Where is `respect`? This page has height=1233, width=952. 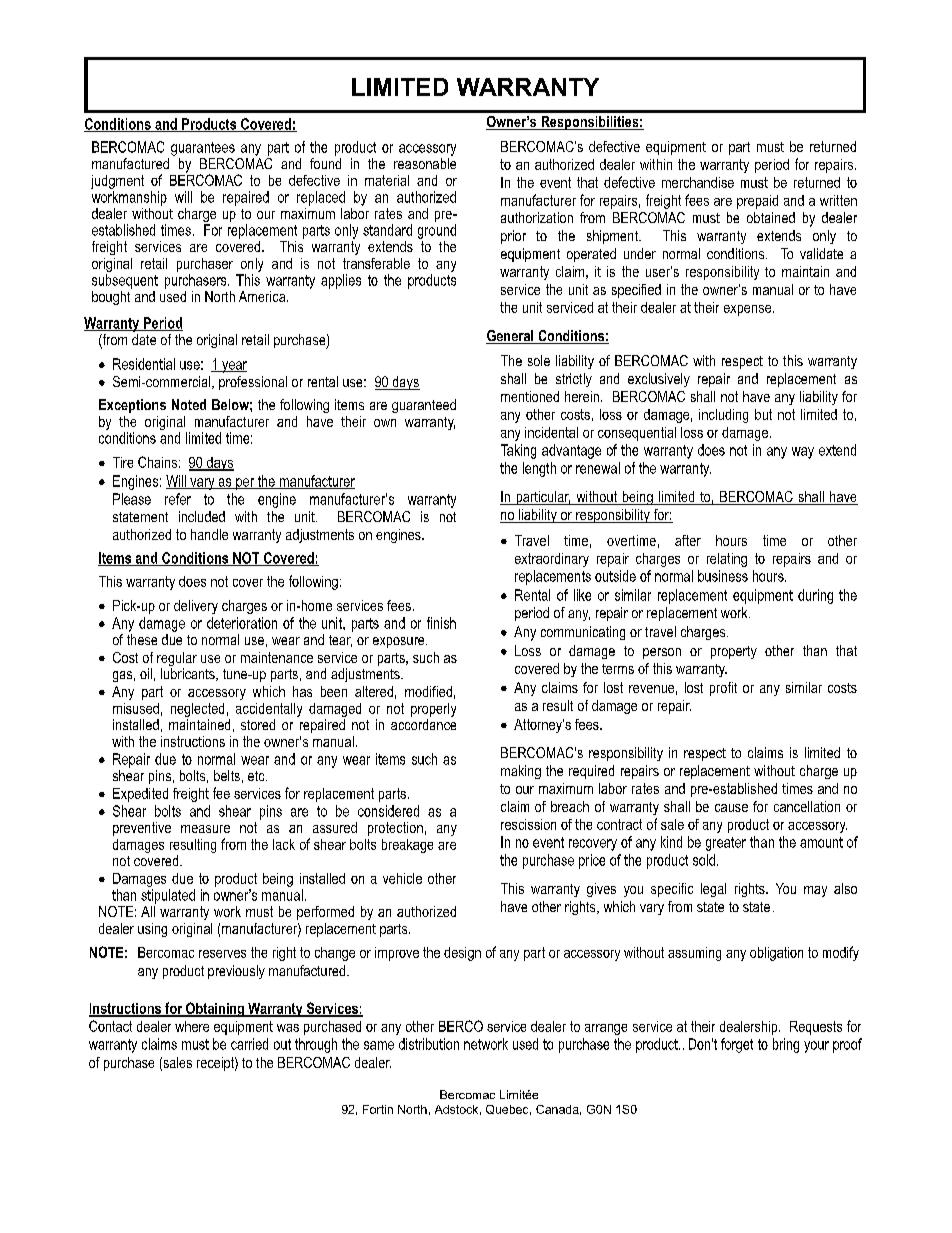 respect is located at coordinates (742, 362).
